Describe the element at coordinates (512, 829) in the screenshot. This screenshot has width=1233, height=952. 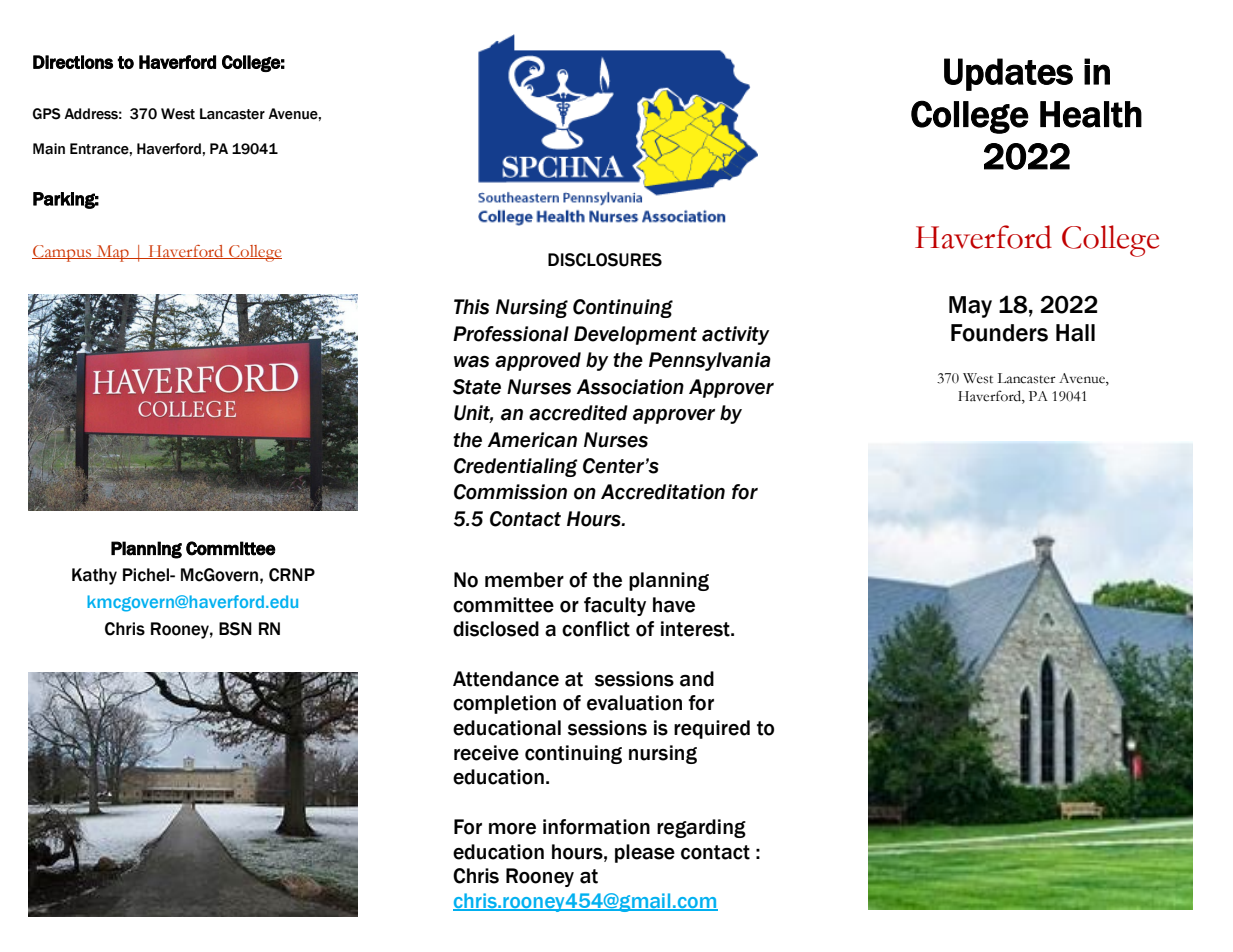
I see `more` at that location.
